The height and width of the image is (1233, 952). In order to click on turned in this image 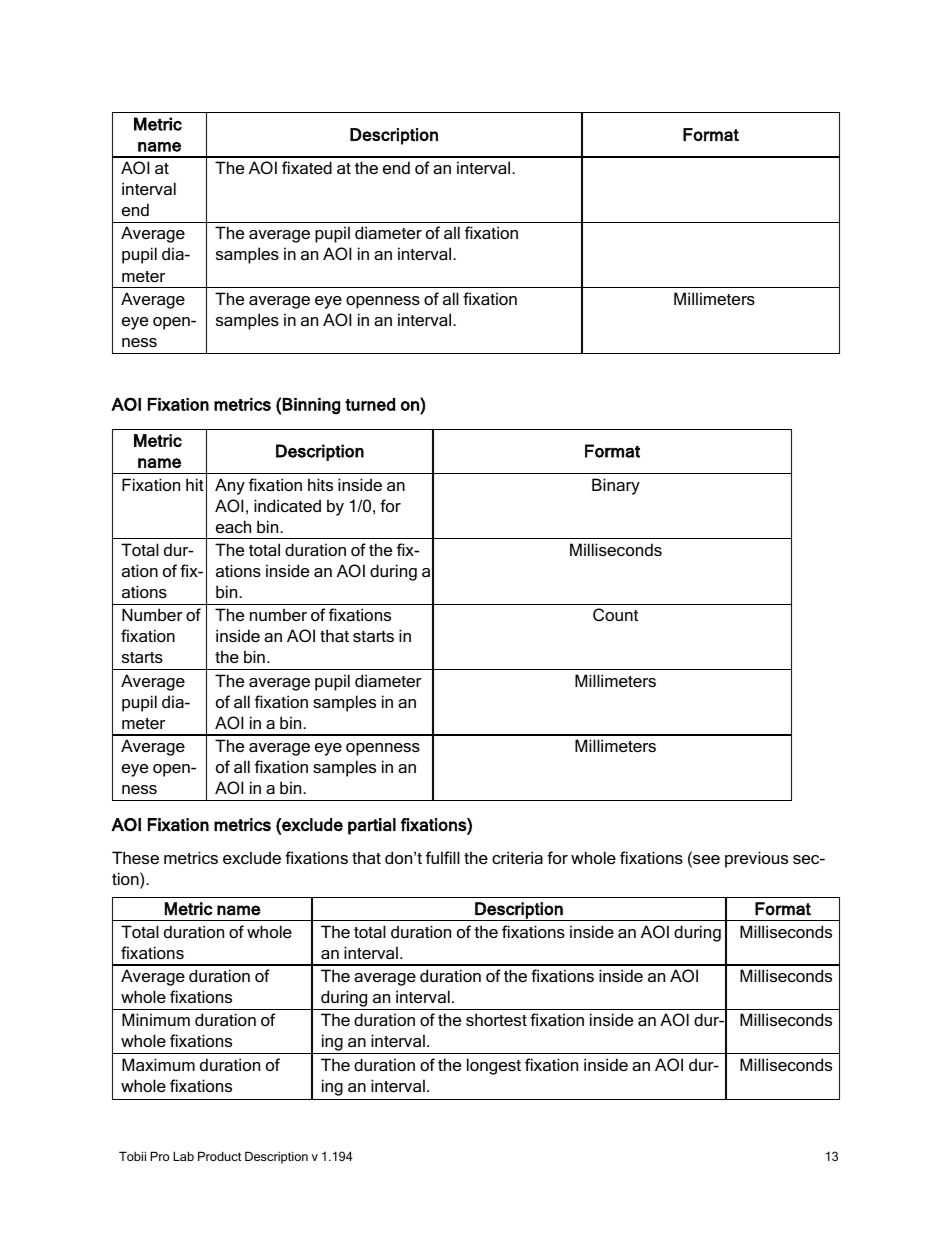, I will do `click(370, 404)`.
